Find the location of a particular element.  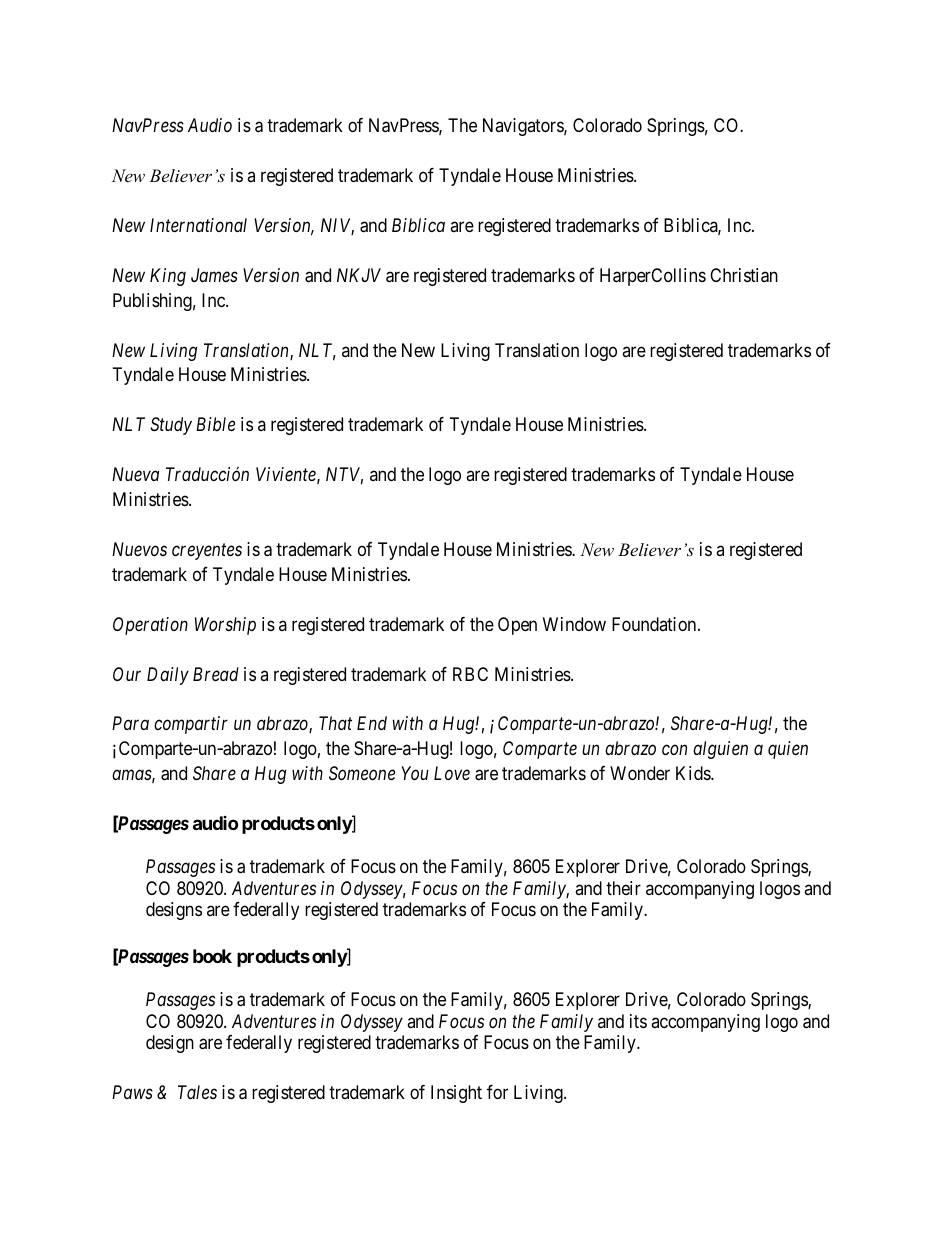

Christian is located at coordinates (744, 275).
